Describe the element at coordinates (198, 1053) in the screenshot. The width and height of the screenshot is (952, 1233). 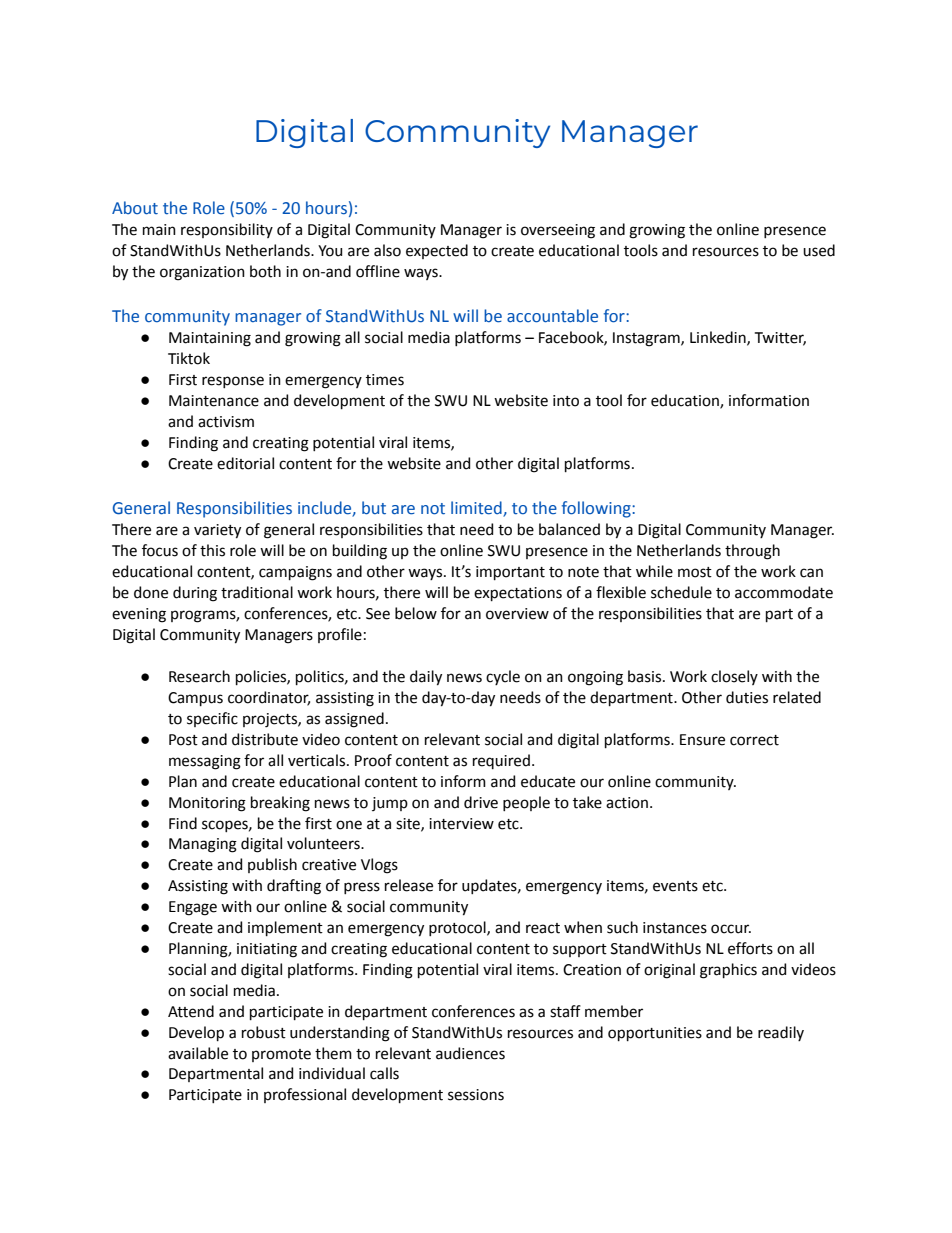
I see `available` at that location.
